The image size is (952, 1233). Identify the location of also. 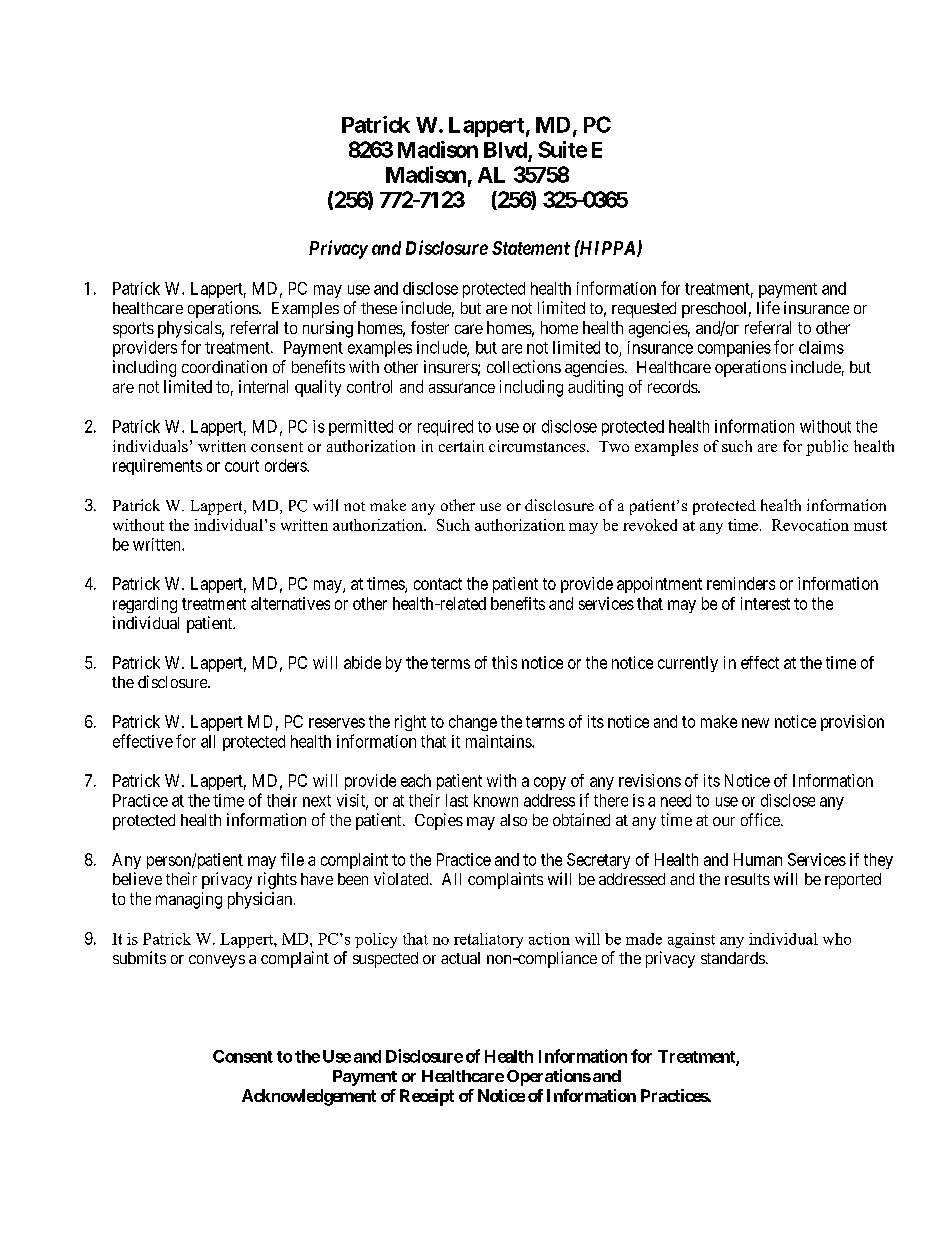
(513, 820).
